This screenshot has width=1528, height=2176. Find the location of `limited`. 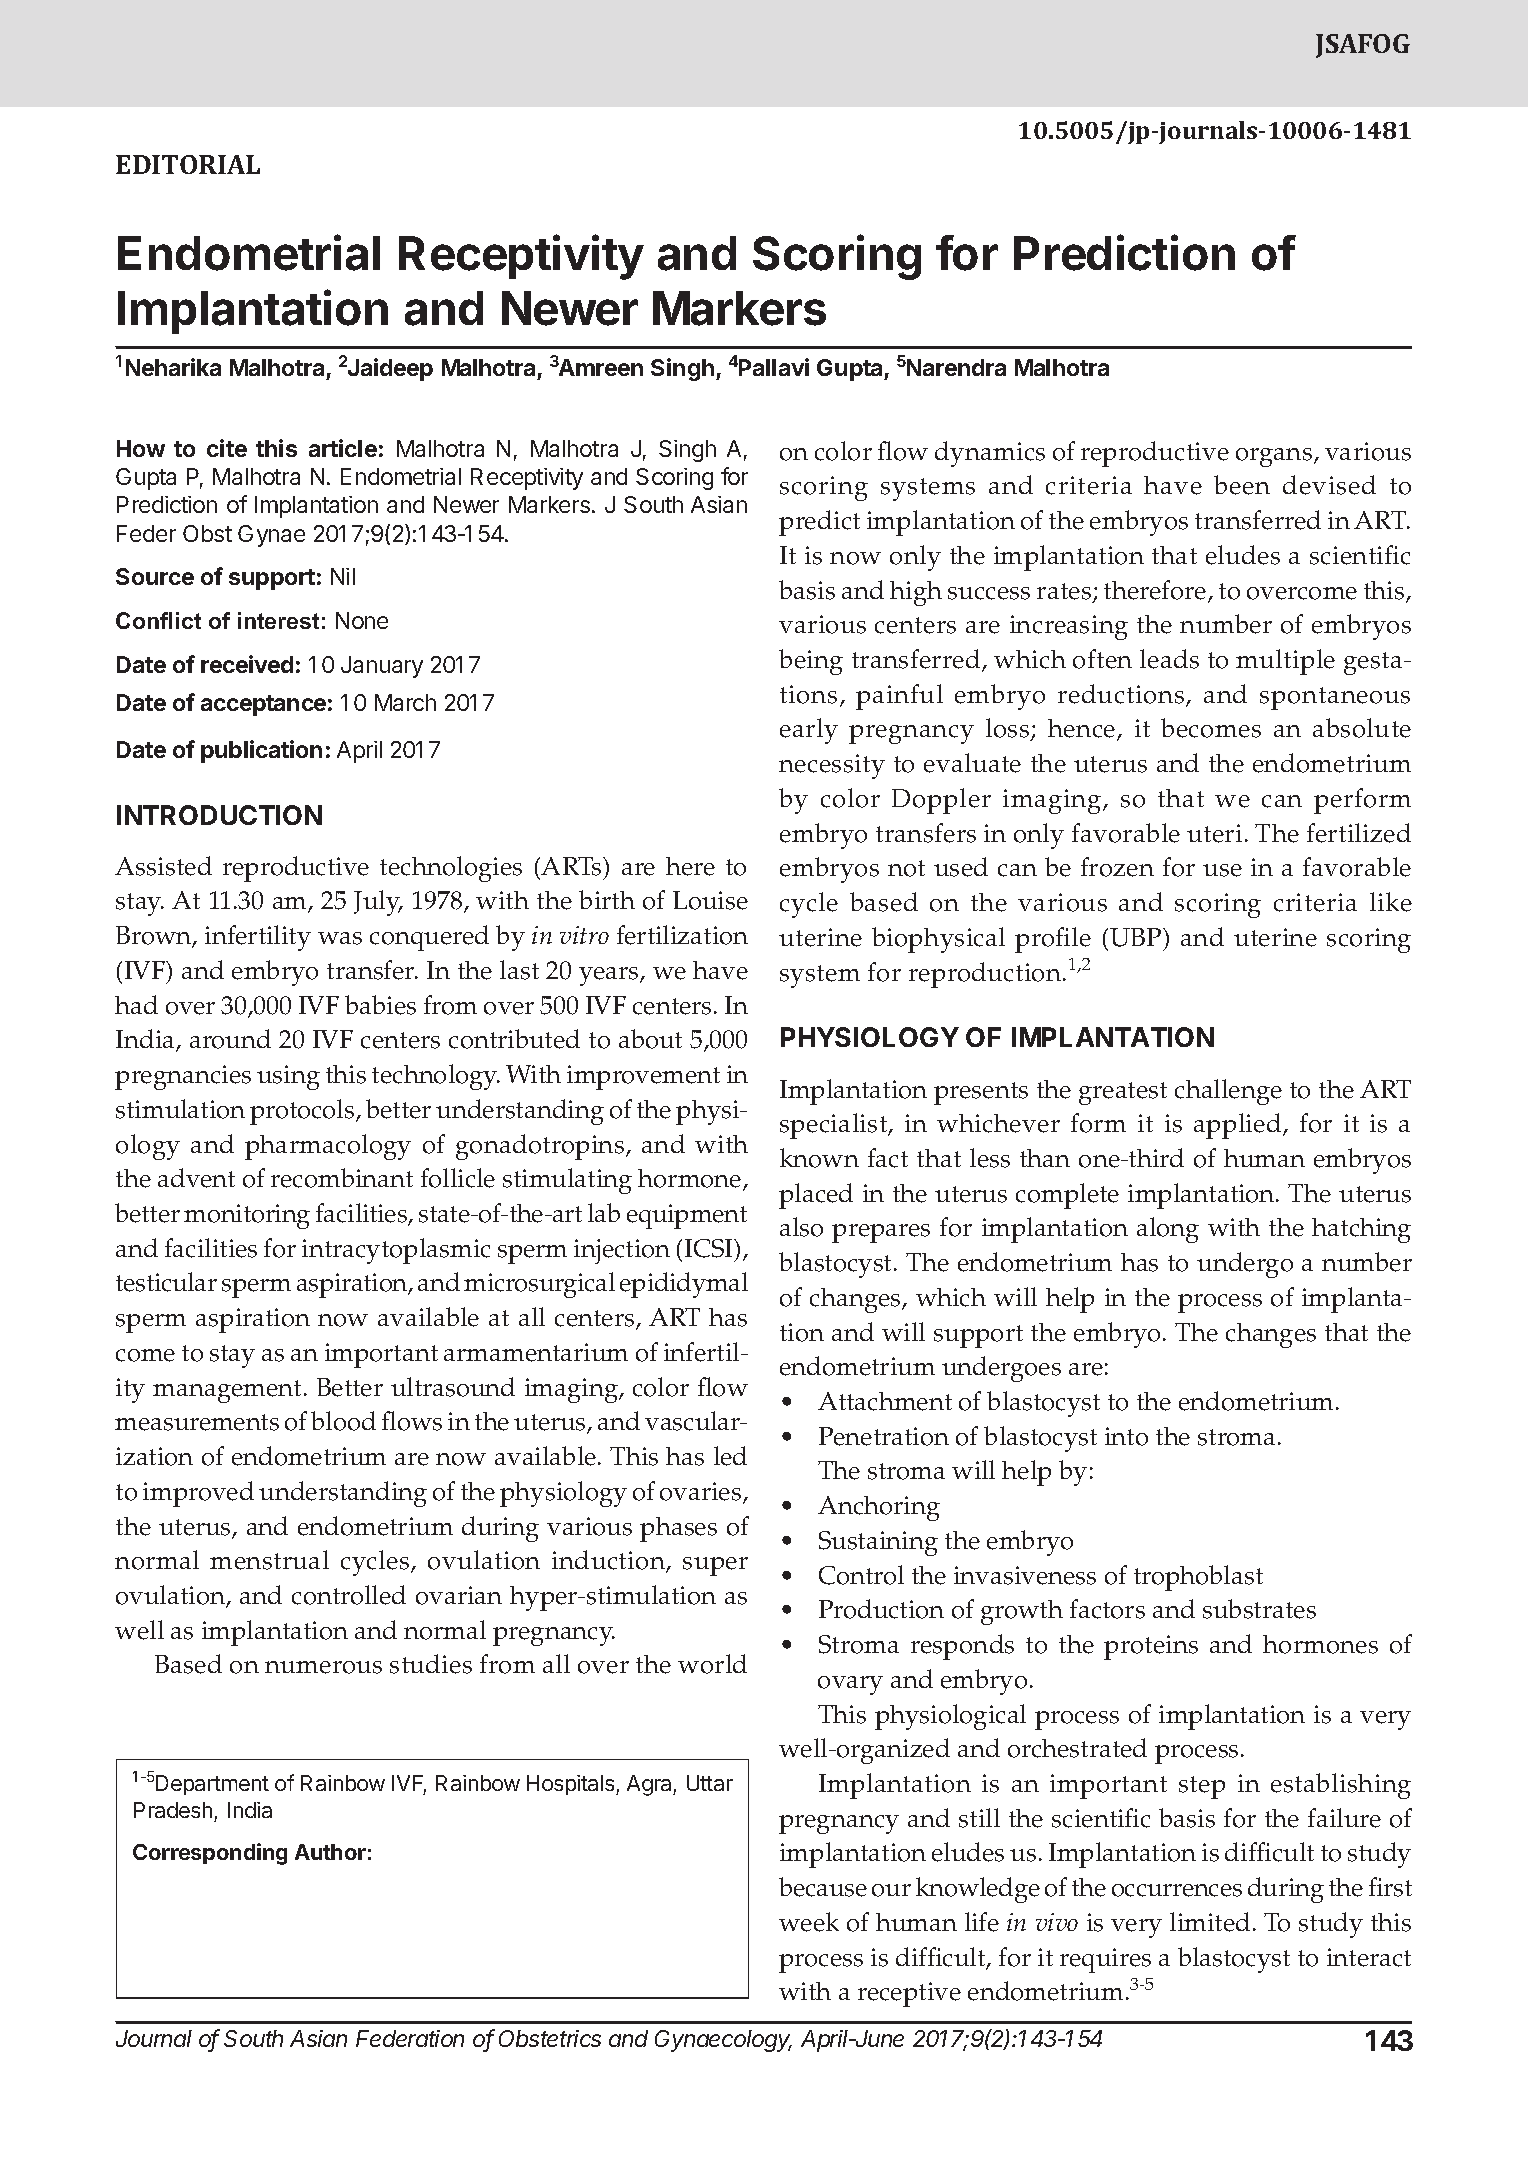

limited is located at coordinates (1210, 1922).
